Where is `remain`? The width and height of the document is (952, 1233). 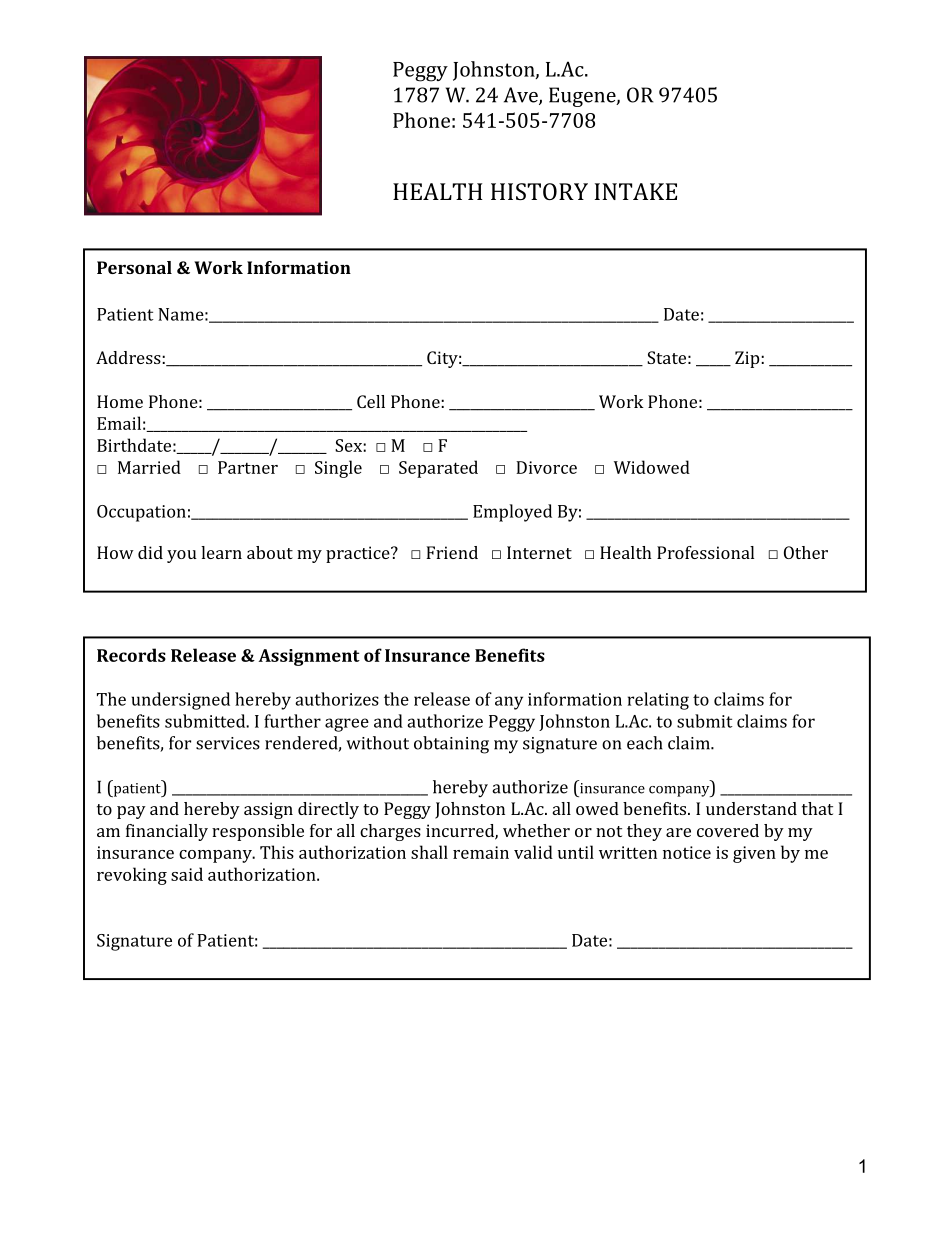 remain is located at coordinates (481, 852).
